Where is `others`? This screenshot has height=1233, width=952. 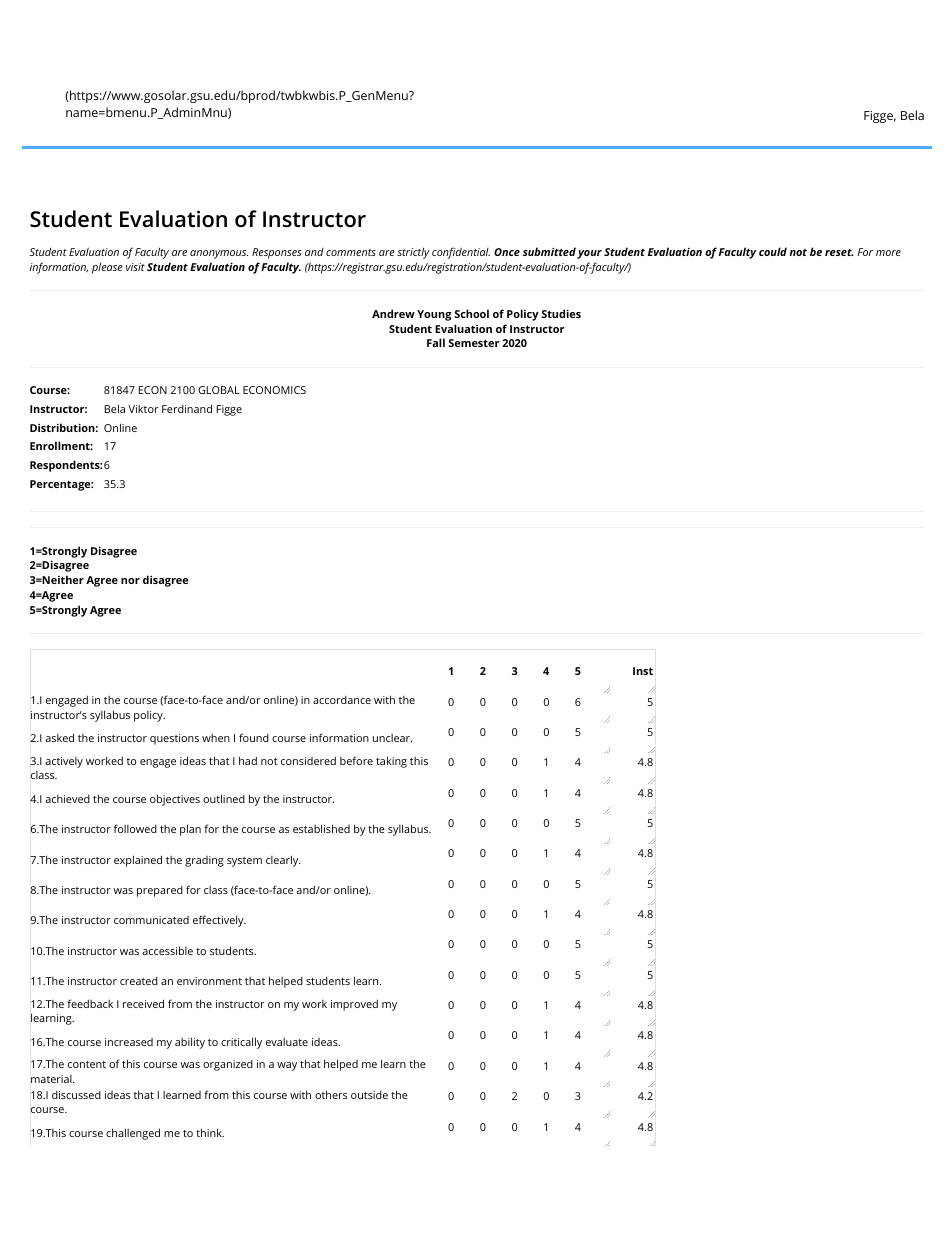 others is located at coordinates (331, 1094).
